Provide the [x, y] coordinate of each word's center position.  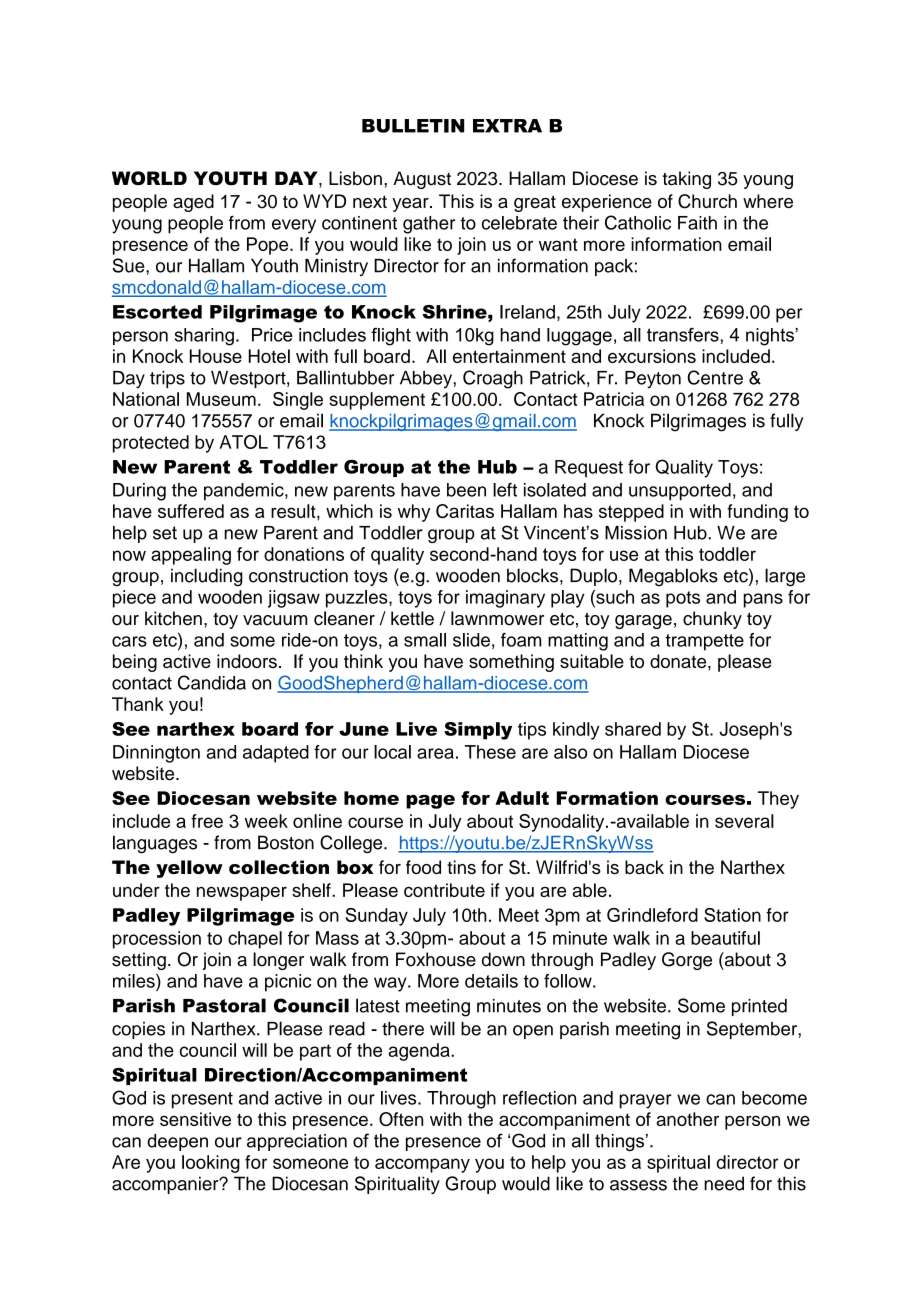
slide [471, 640]
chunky [712, 620]
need [724, 1183]
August [422, 180]
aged [193, 203]
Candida [212, 682]
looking [211, 1164]
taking [686, 180]
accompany [422, 1165]
